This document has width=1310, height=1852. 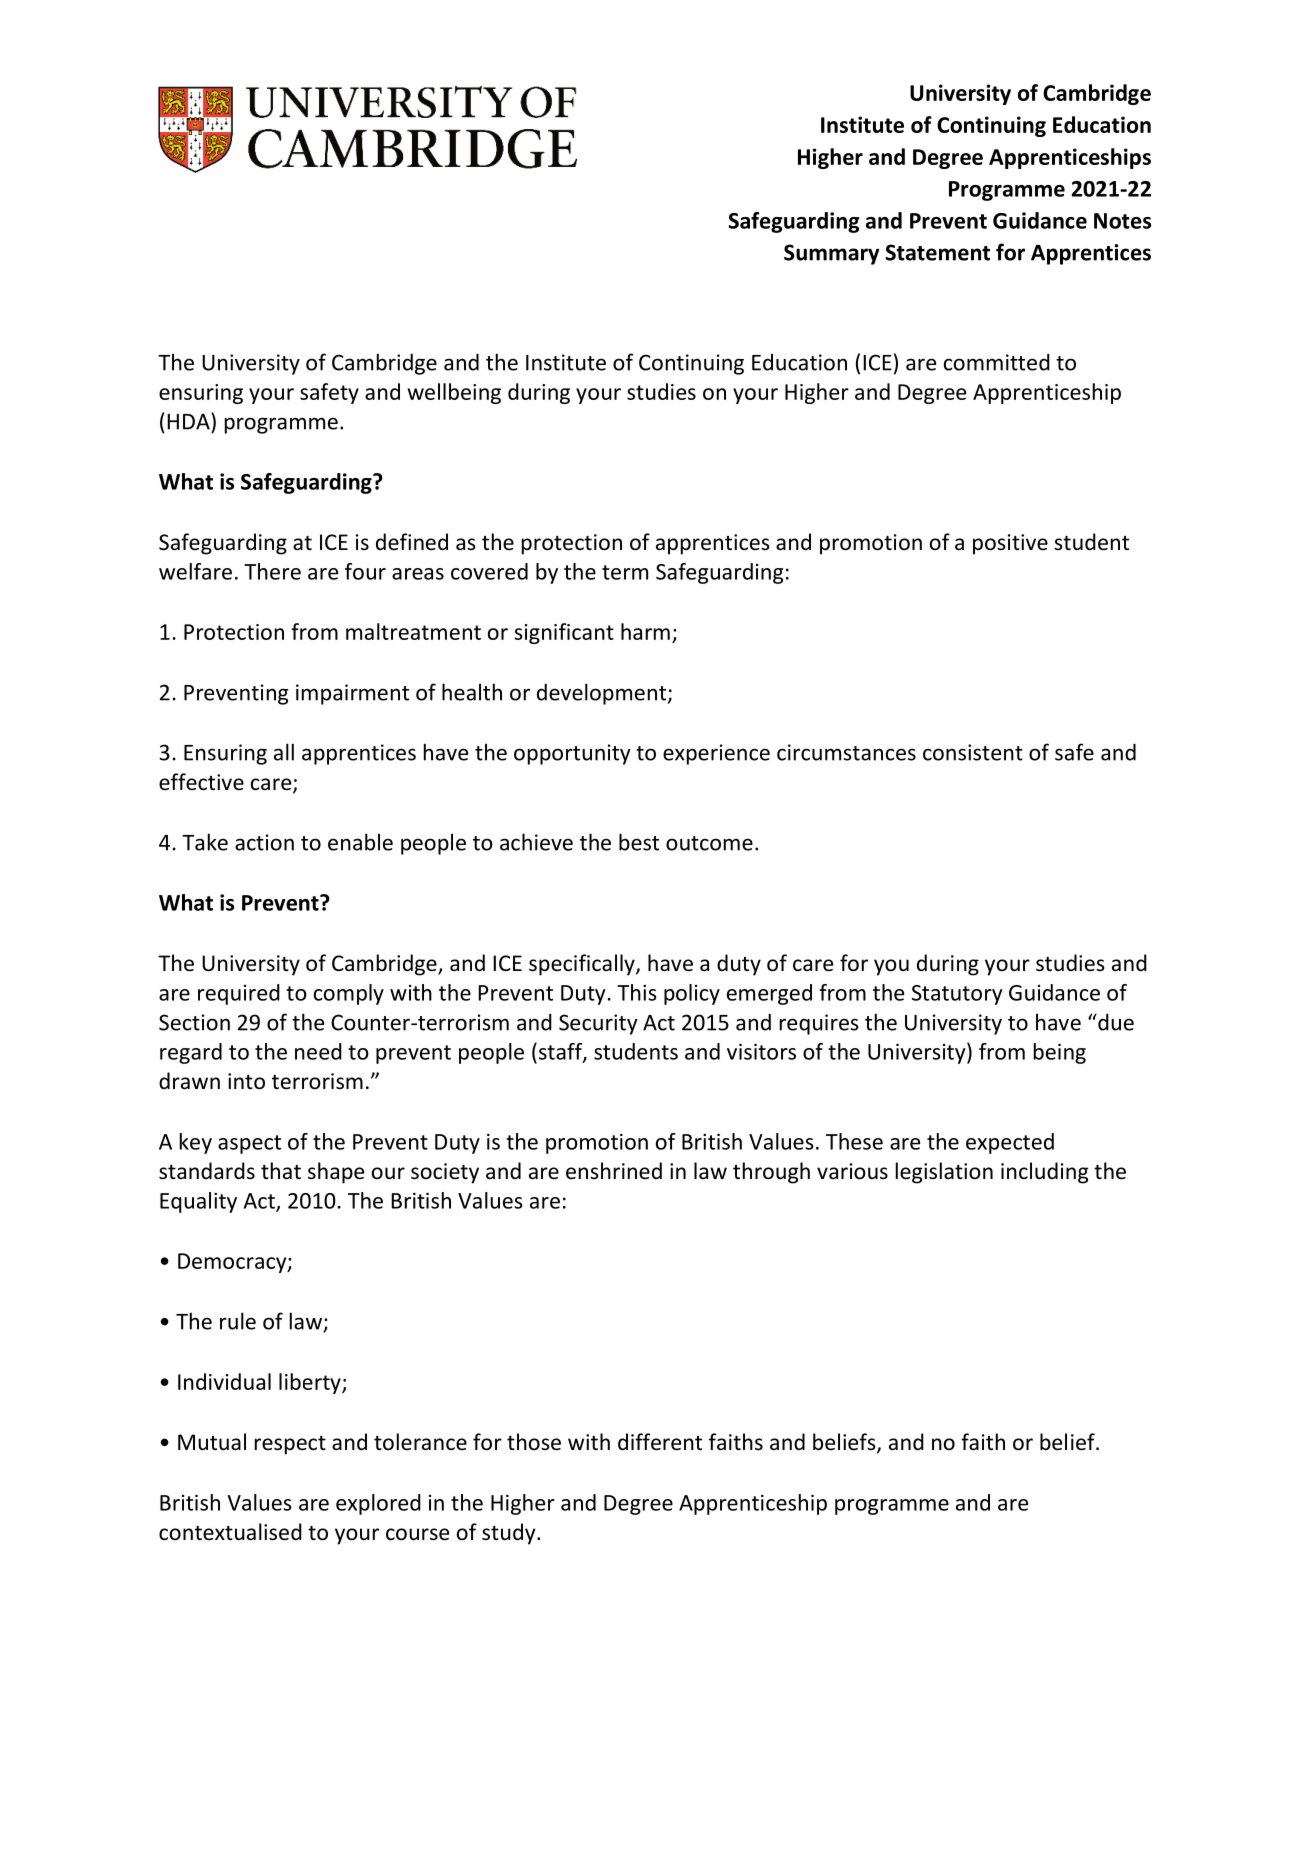 I want to click on harm, so click(x=645, y=631).
